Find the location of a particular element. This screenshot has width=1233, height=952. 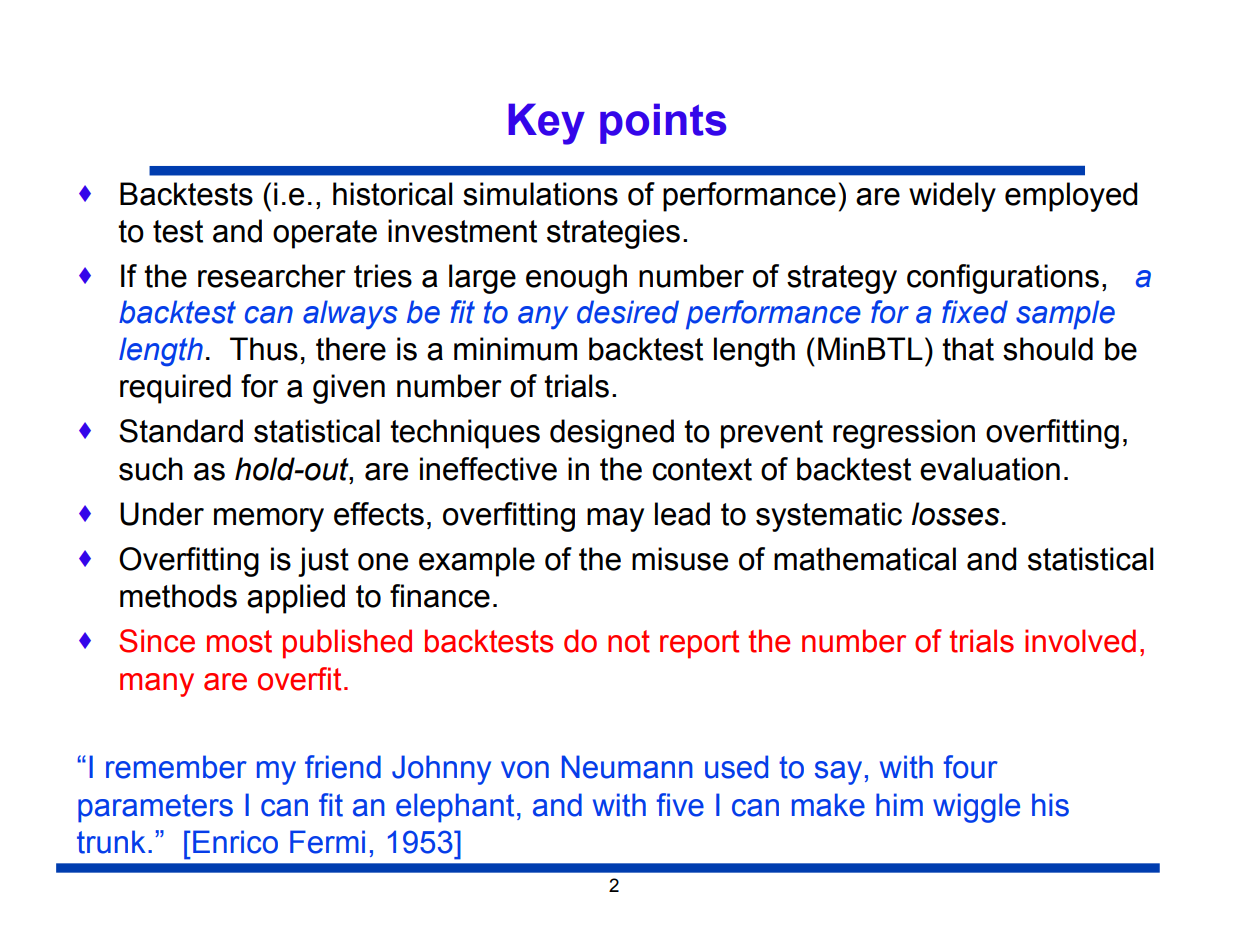

methods is located at coordinates (178, 596).
